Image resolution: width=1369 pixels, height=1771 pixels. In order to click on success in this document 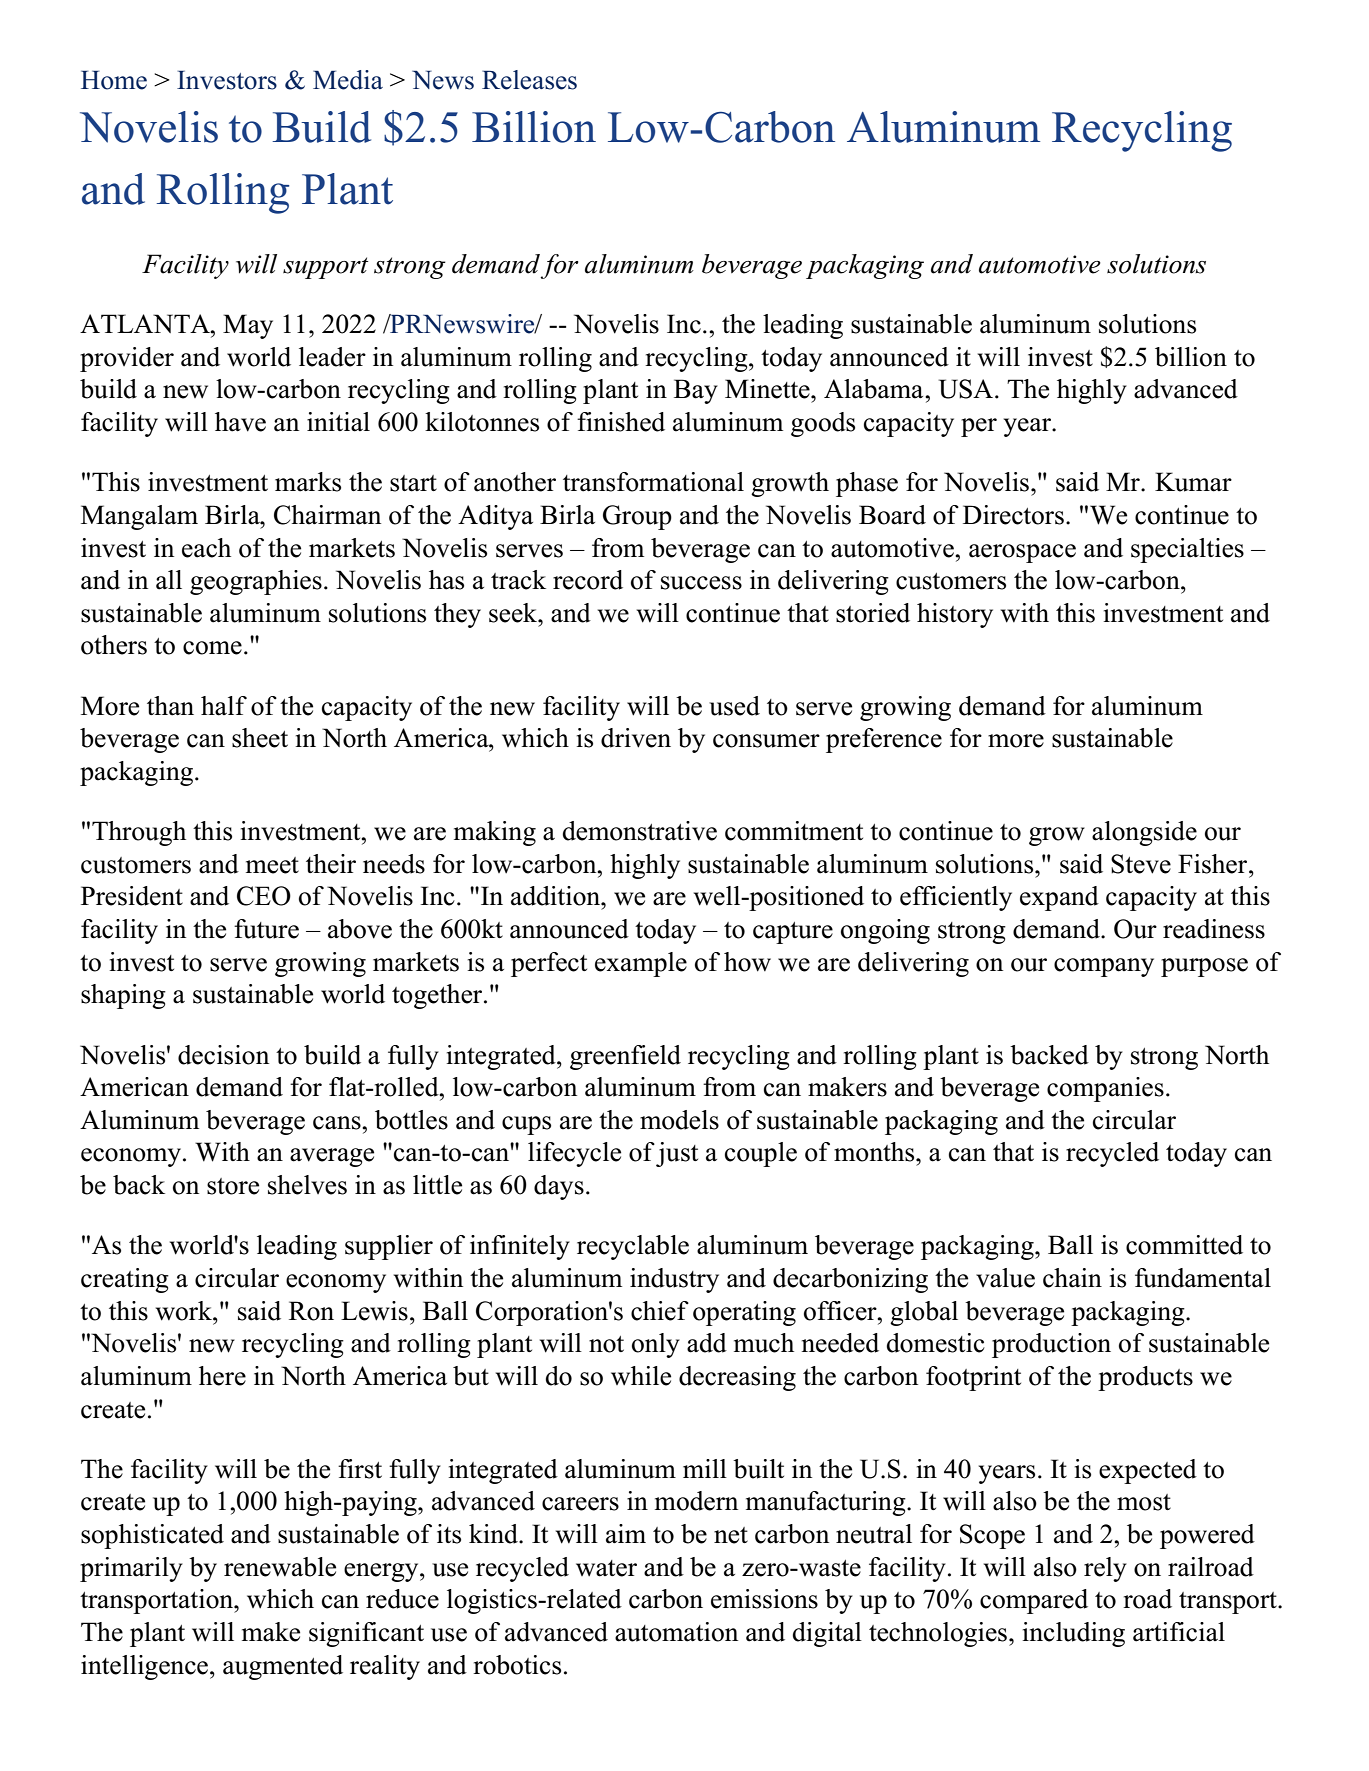, I will do `click(701, 583)`.
